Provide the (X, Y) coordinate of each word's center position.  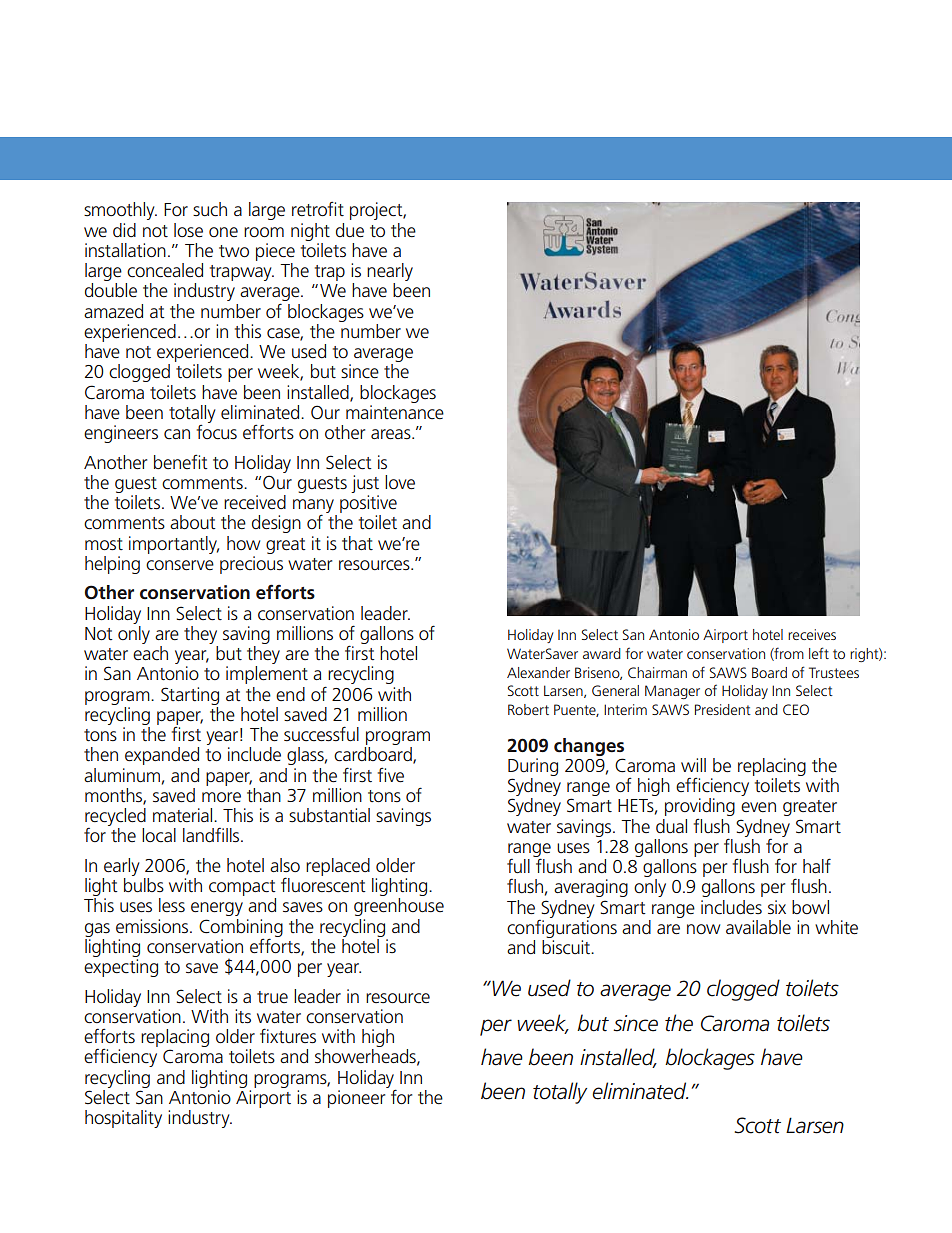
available (758, 927)
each (150, 653)
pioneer (356, 1099)
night (310, 232)
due (350, 230)
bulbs (144, 885)
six (777, 907)
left (819, 653)
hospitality (123, 1119)
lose (188, 230)
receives (812, 634)
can (177, 434)
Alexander (538, 672)
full (518, 866)
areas (392, 434)
